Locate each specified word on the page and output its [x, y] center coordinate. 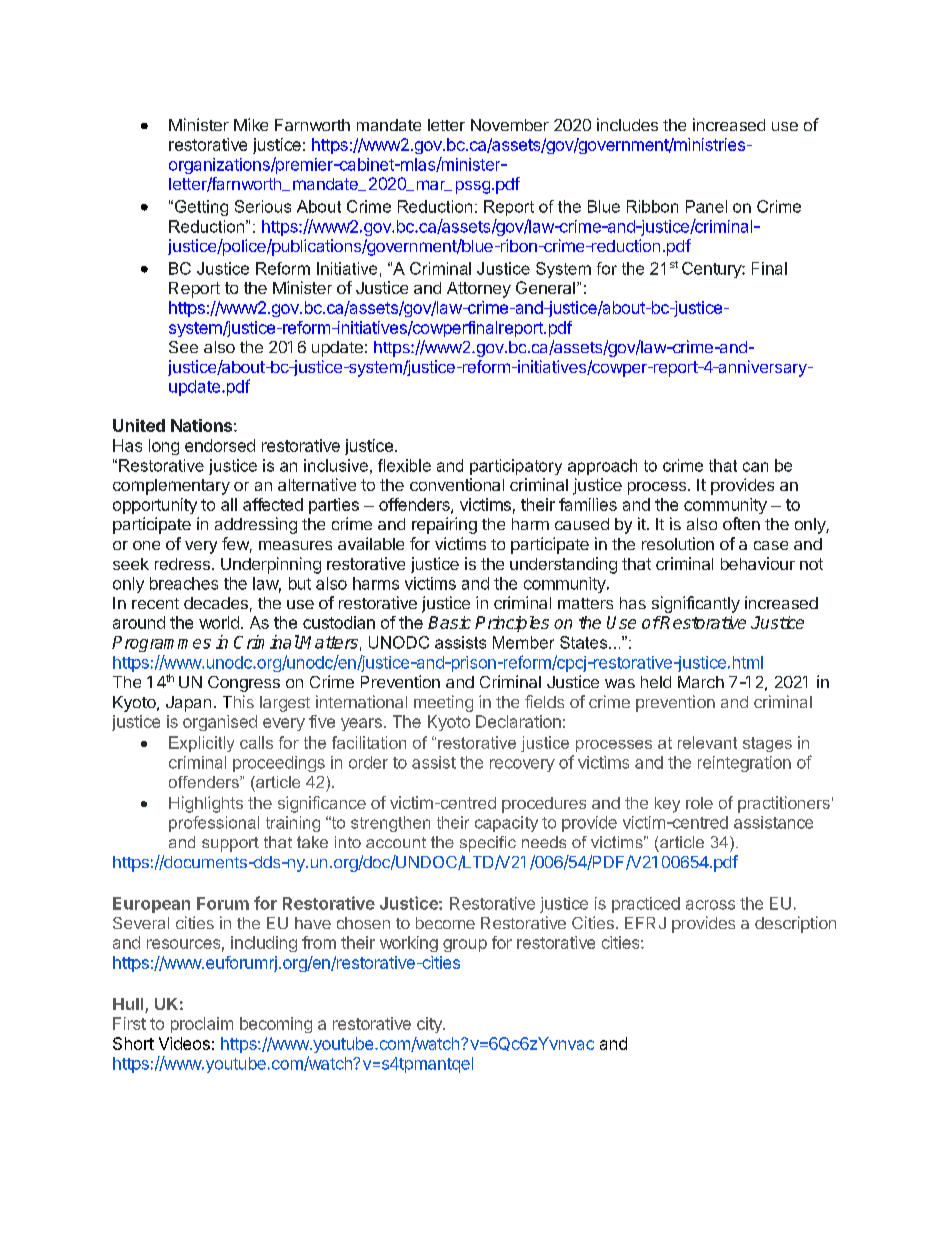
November [510, 125]
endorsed [220, 445]
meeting [443, 703]
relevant [707, 742]
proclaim [202, 1025]
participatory [516, 467]
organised [220, 723]
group [465, 945]
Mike [251, 124]
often [741, 523]
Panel [706, 206]
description [795, 924]
